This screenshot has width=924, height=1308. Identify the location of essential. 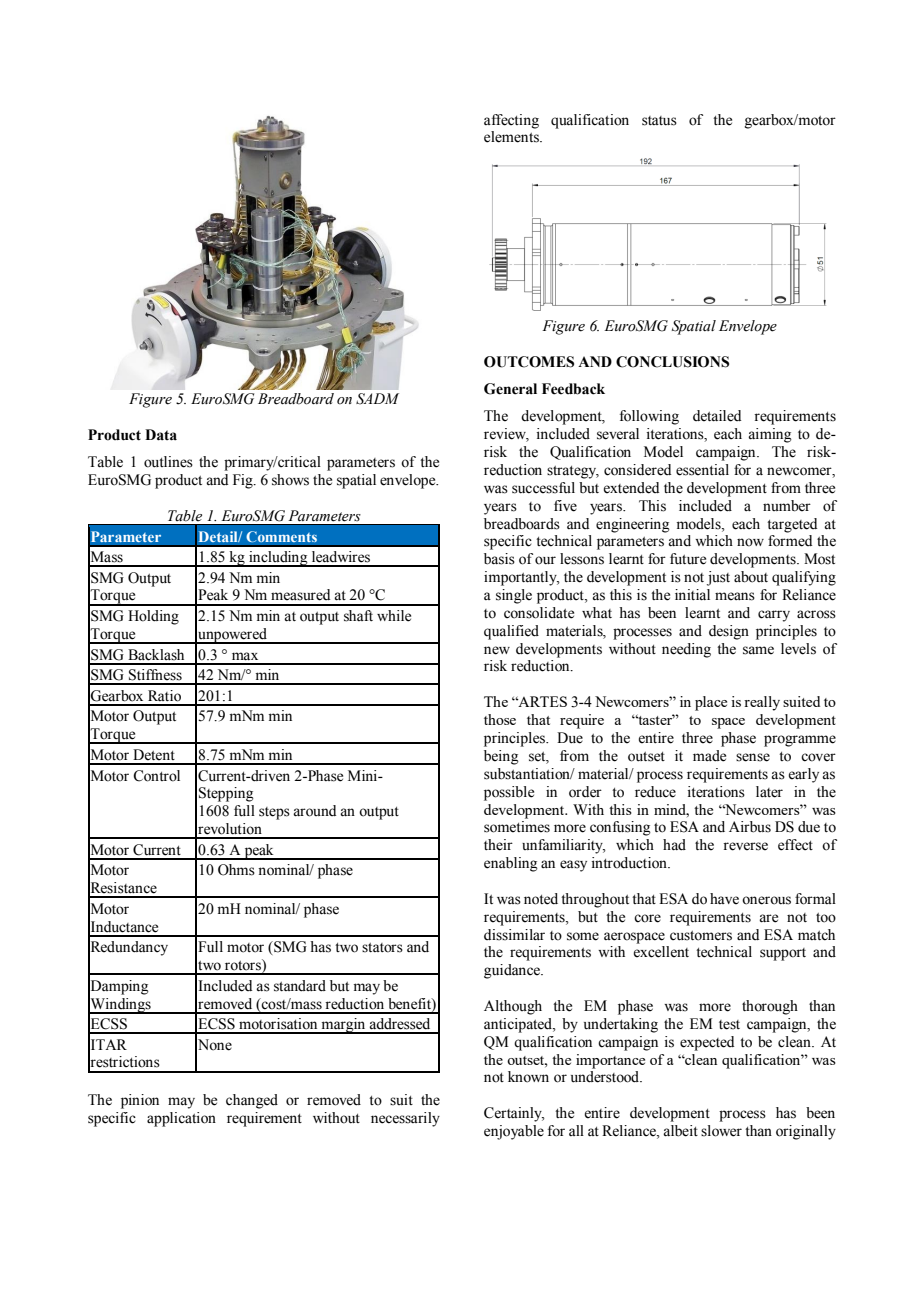
(702, 470).
